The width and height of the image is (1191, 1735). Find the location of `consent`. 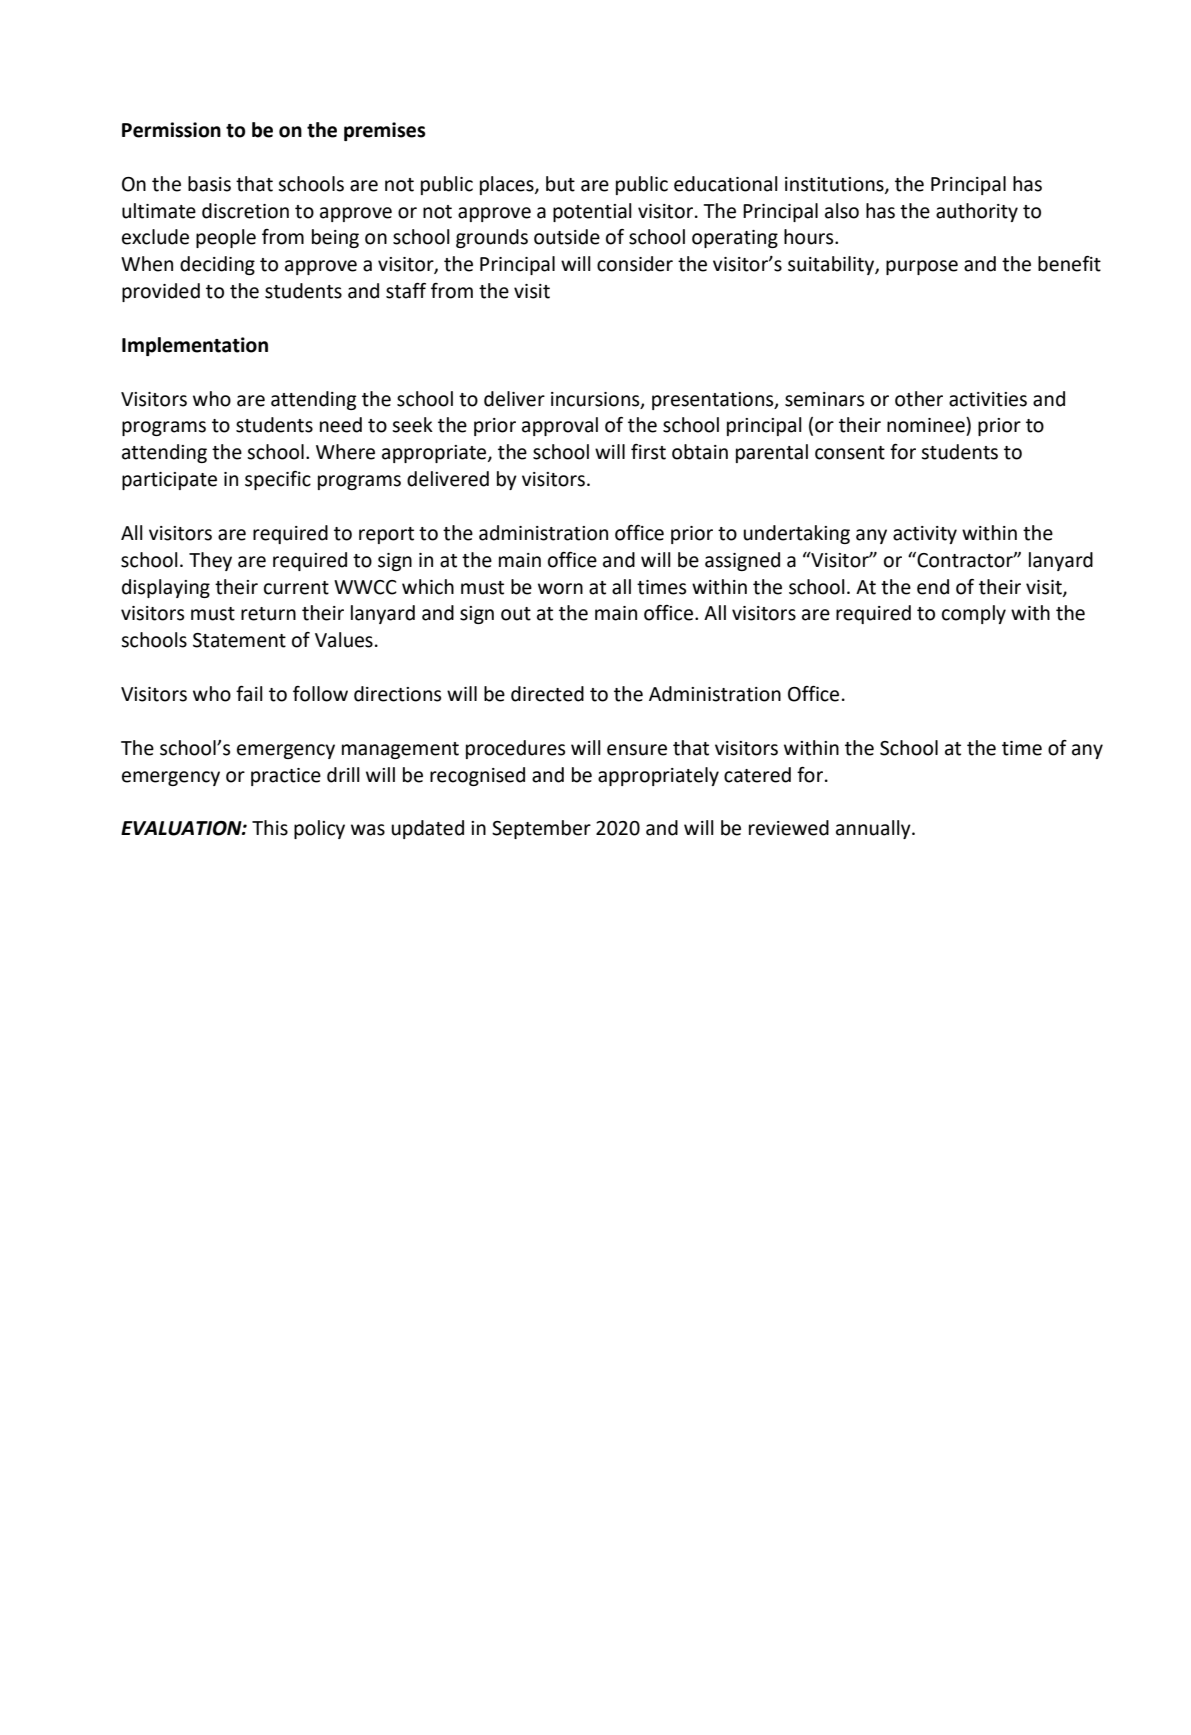

consent is located at coordinates (850, 453).
